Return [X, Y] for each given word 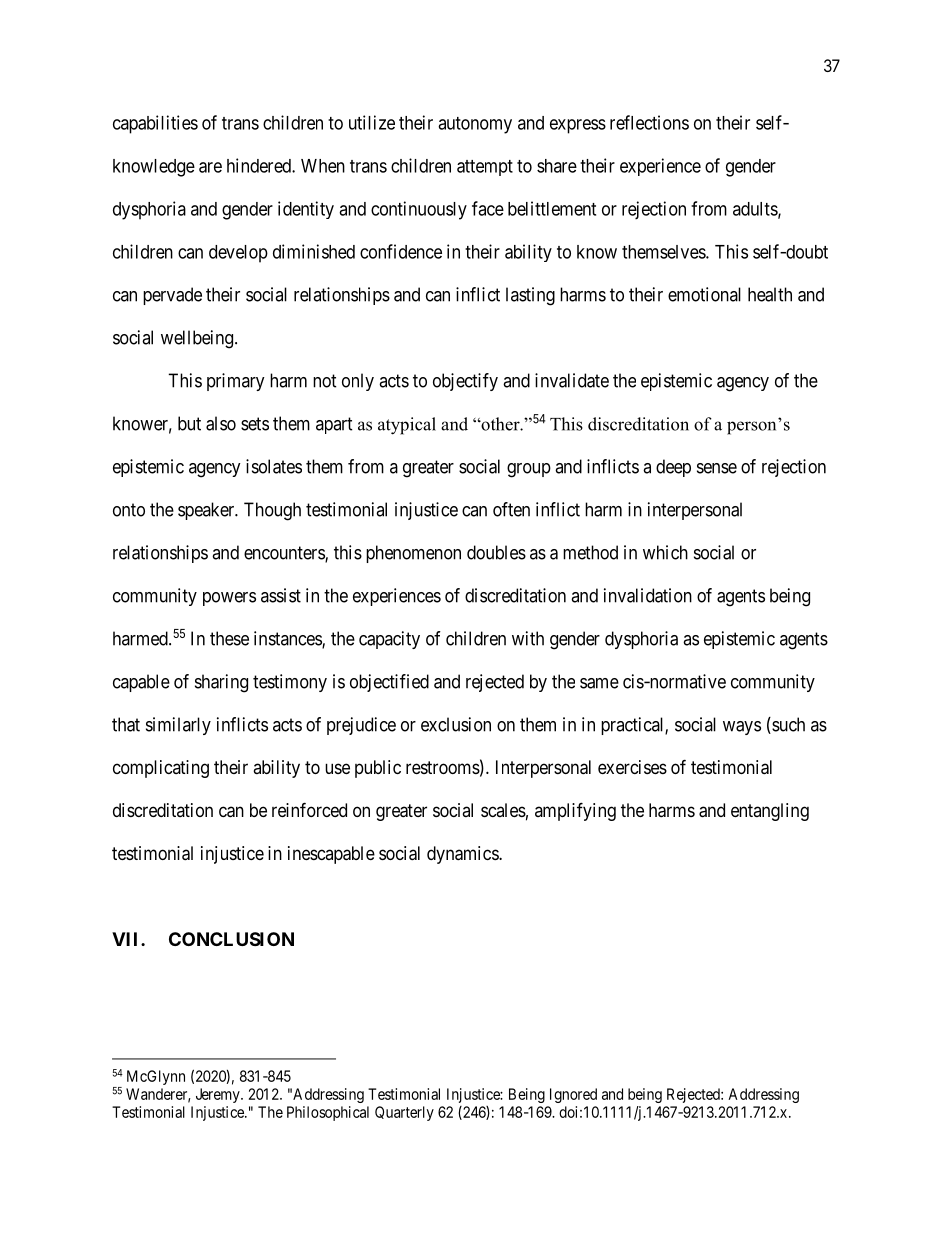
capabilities [155, 124]
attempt [485, 168]
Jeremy [219, 1095]
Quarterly [404, 1113]
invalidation [648, 595]
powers [229, 599]
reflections [649, 122]
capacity [389, 640]
